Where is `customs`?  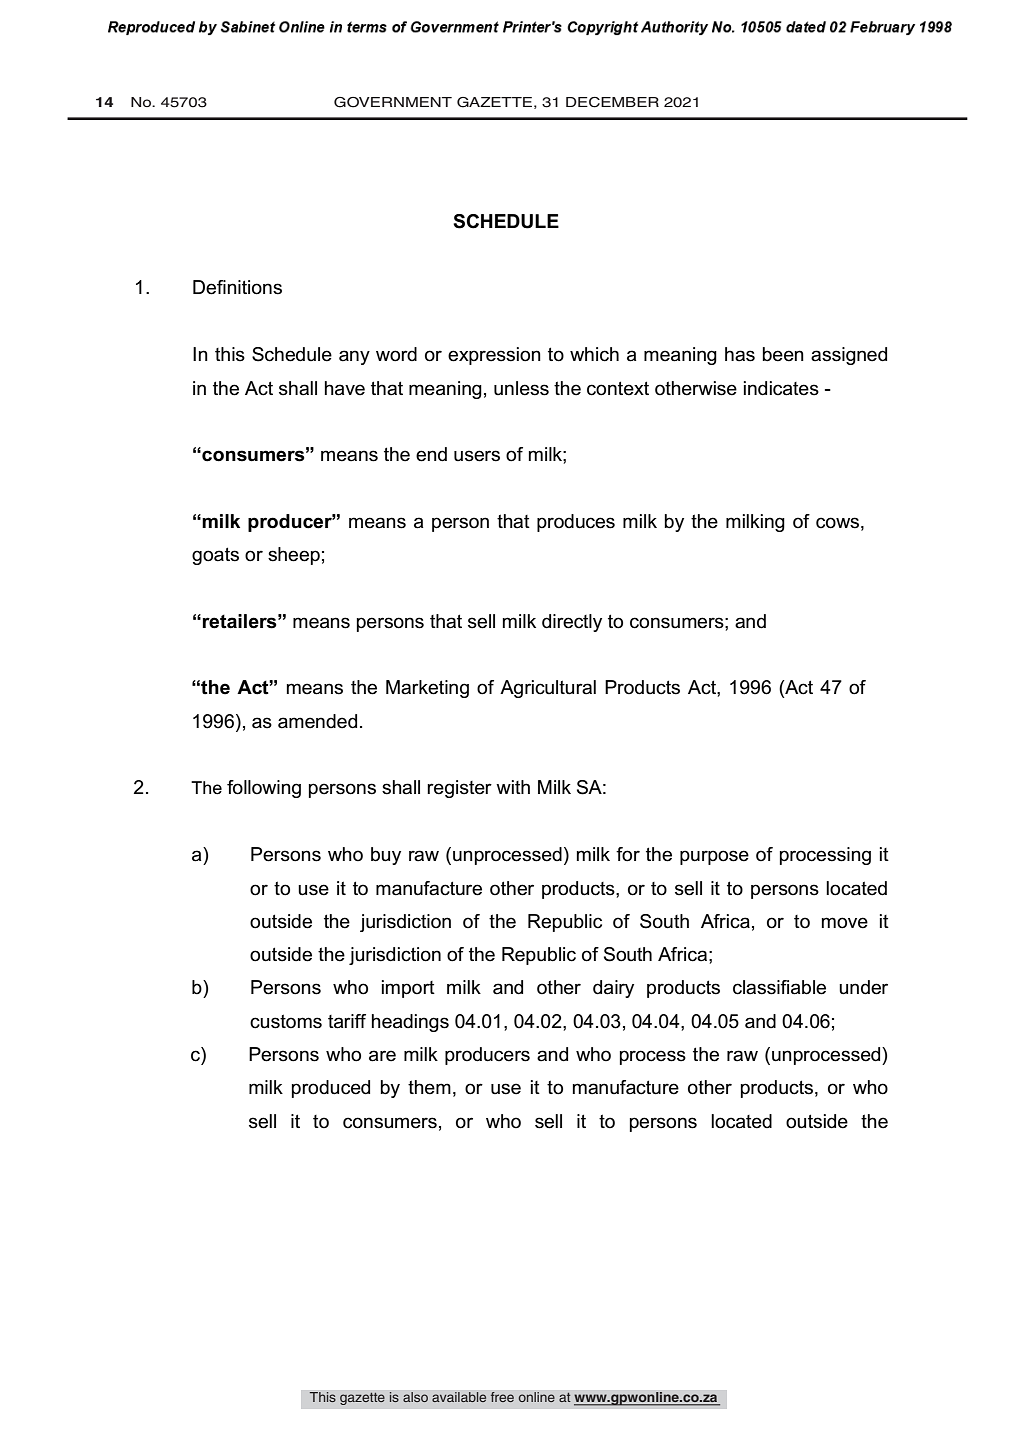 customs is located at coordinates (286, 1021).
